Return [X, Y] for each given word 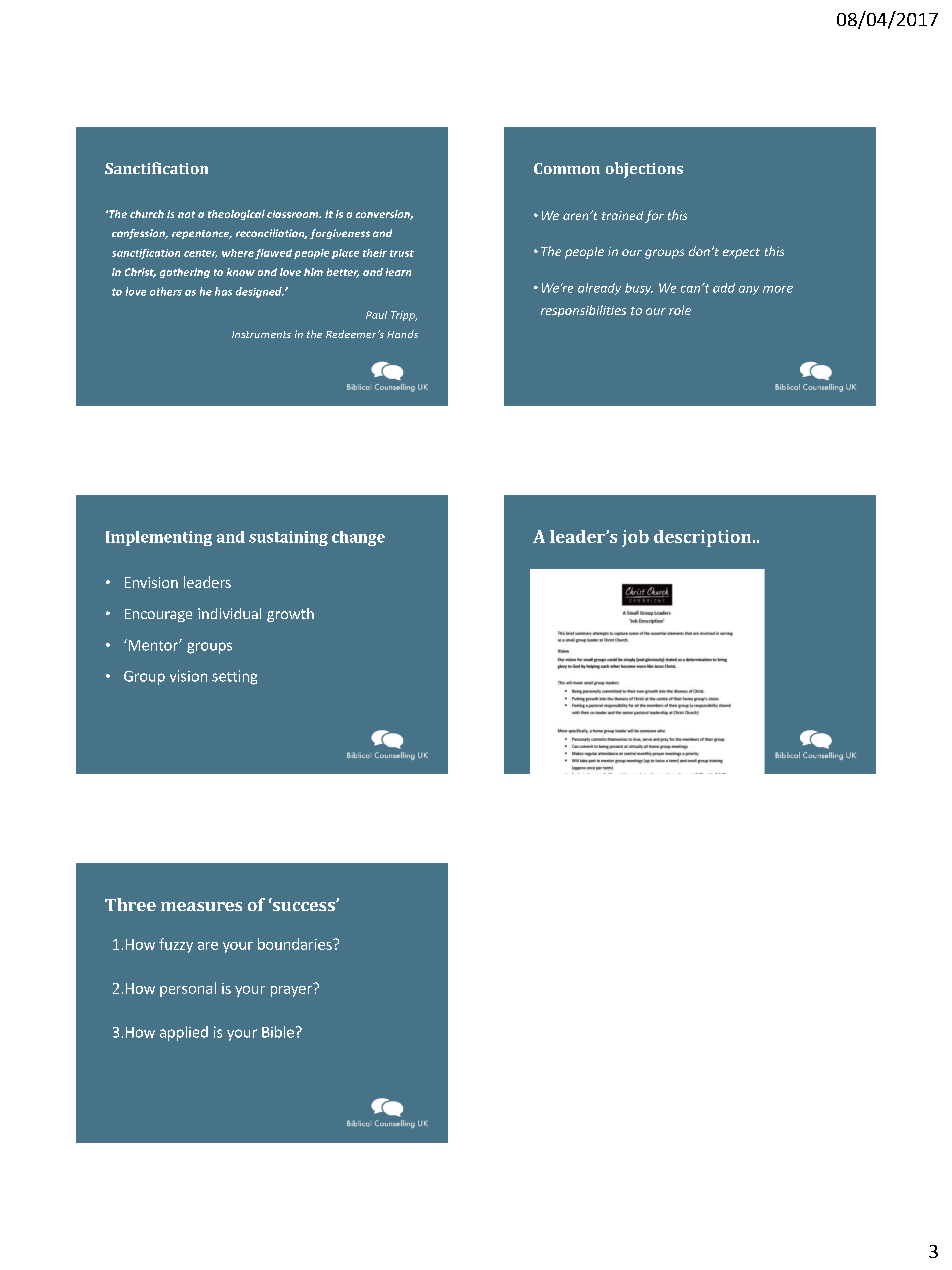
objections [644, 170]
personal [188, 989]
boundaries [296, 944]
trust [402, 253]
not [186, 214]
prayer [292, 990]
